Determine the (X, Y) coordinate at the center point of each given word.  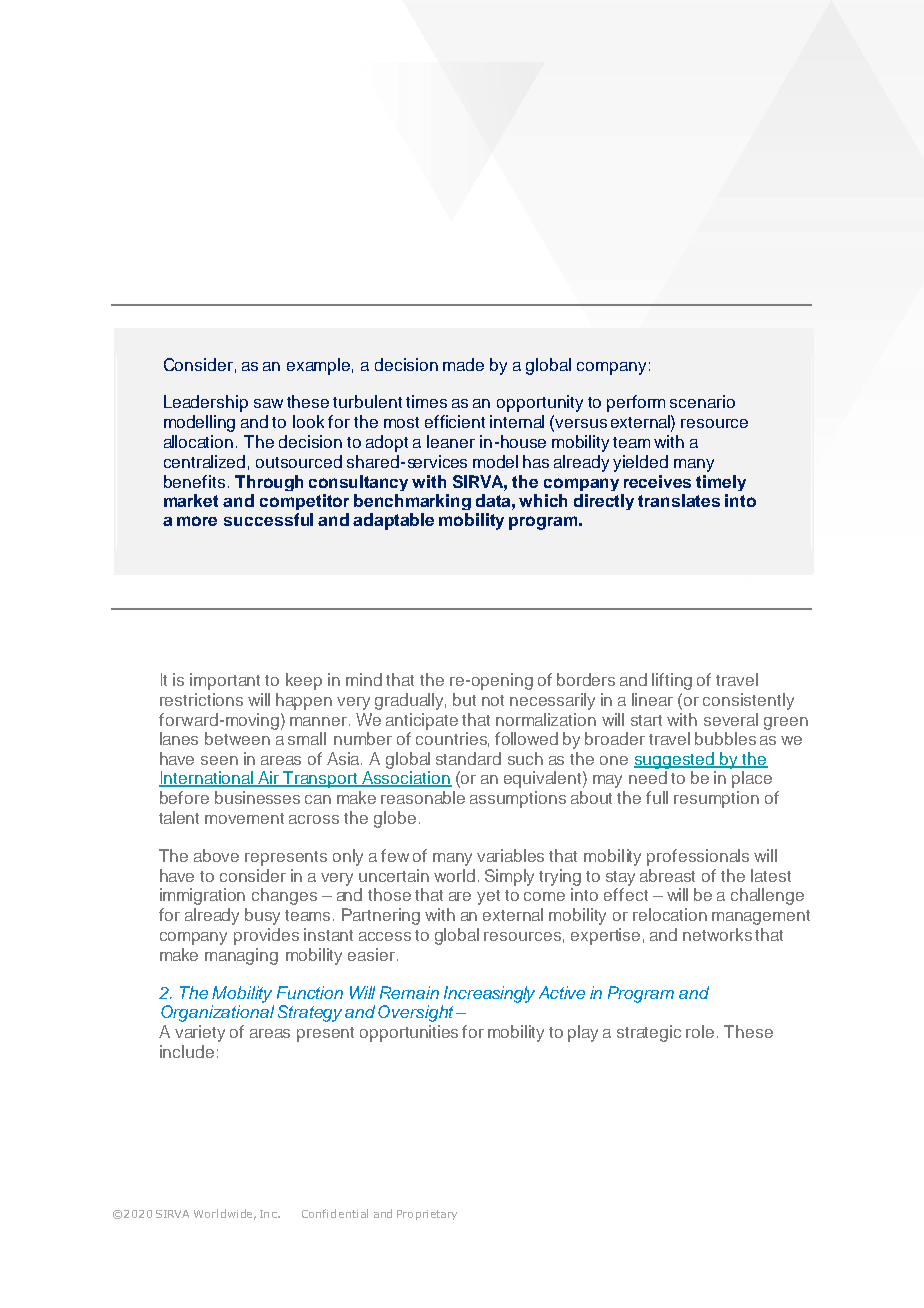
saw (268, 403)
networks (717, 934)
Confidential (335, 1213)
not (493, 700)
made (463, 364)
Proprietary (427, 1215)
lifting (672, 681)
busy (262, 916)
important (225, 681)
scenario (702, 401)
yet (488, 897)
